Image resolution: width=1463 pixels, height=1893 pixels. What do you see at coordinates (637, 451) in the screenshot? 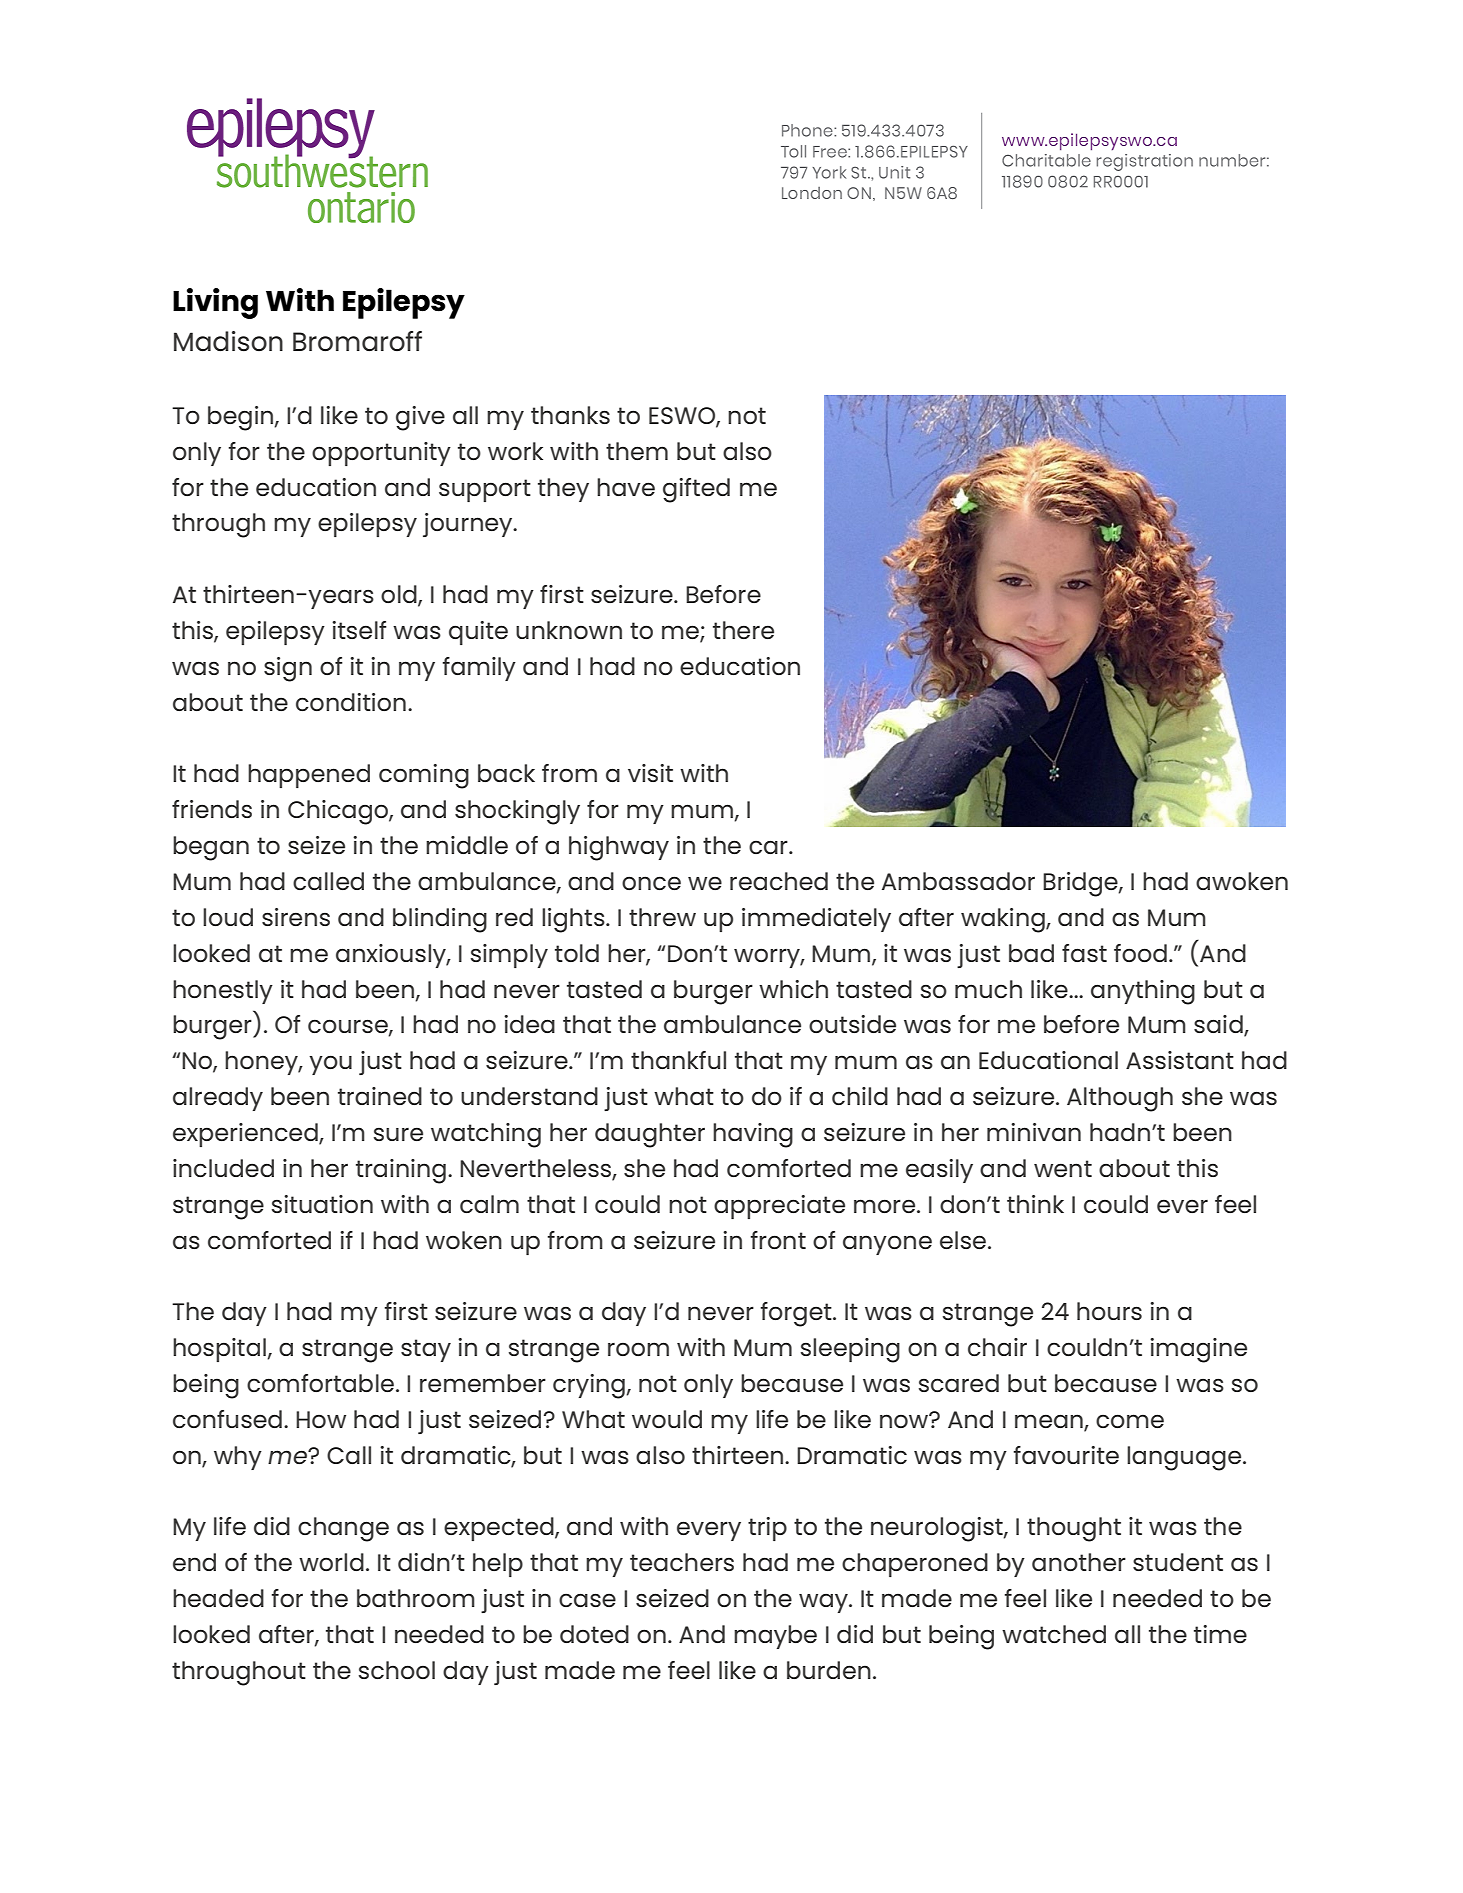
I see `them` at bounding box center [637, 451].
